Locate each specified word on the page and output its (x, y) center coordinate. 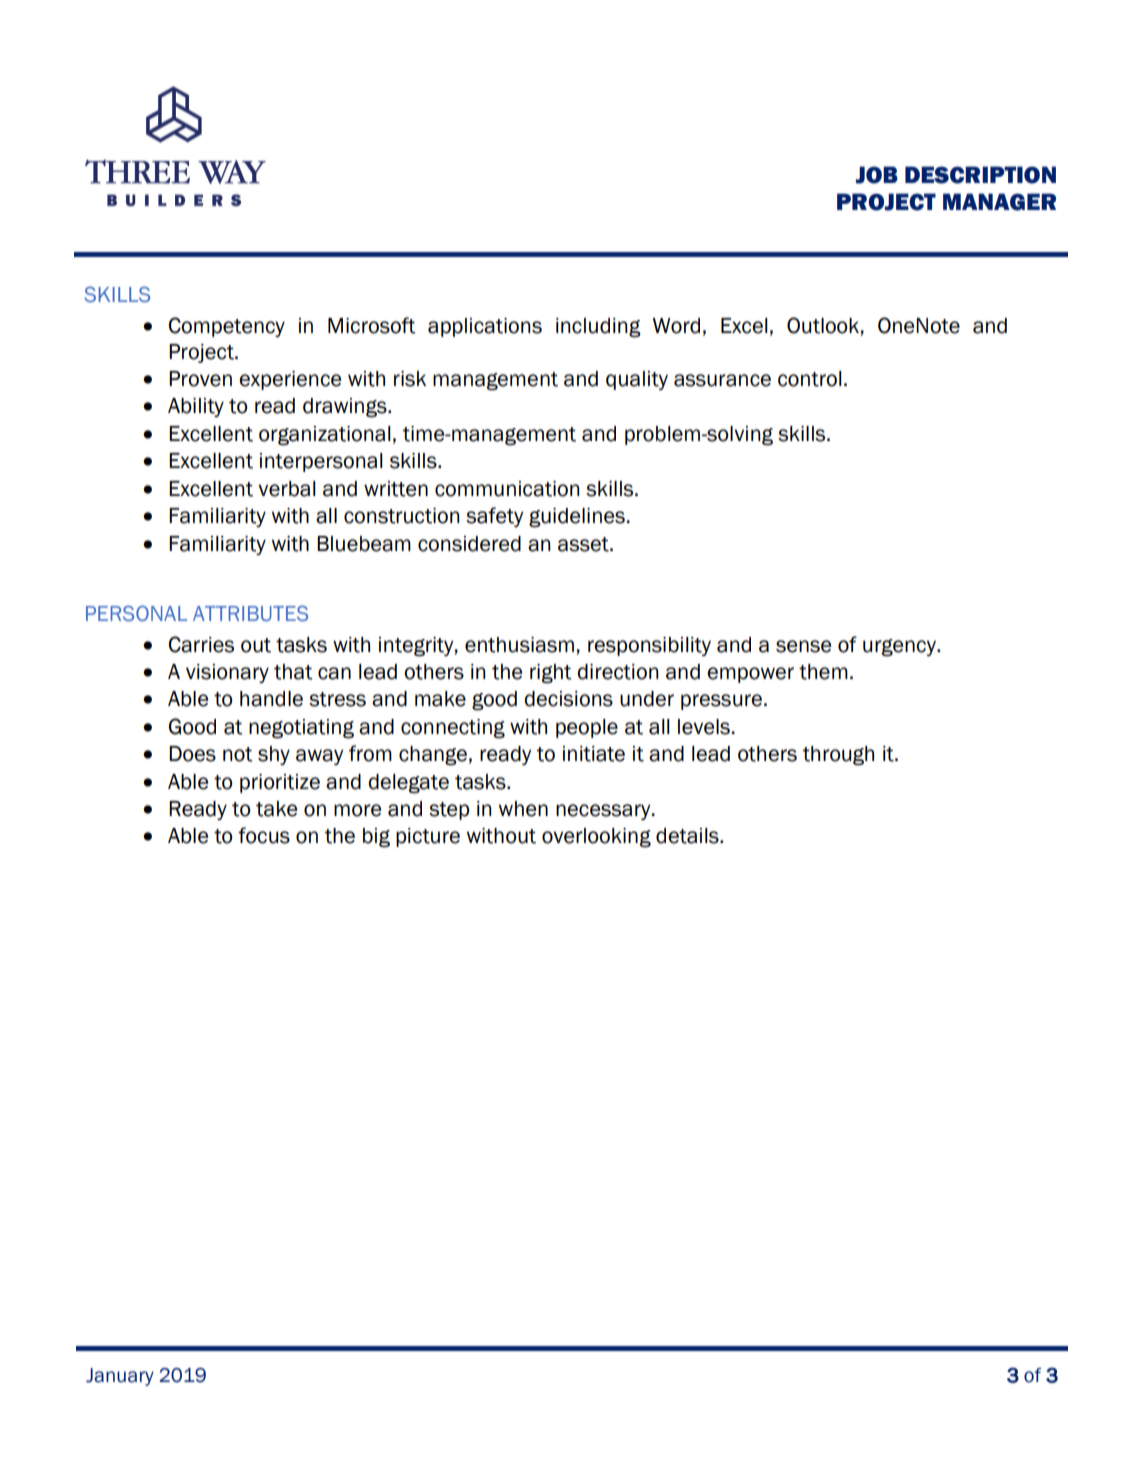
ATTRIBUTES (250, 613)
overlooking (596, 838)
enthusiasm (519, 645)
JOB (877, 175)
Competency (227, 327)
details (688, 836)
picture (428, 837)
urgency (900, 648)
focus (264, 835)
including (598, 328)
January (120, 1377)
